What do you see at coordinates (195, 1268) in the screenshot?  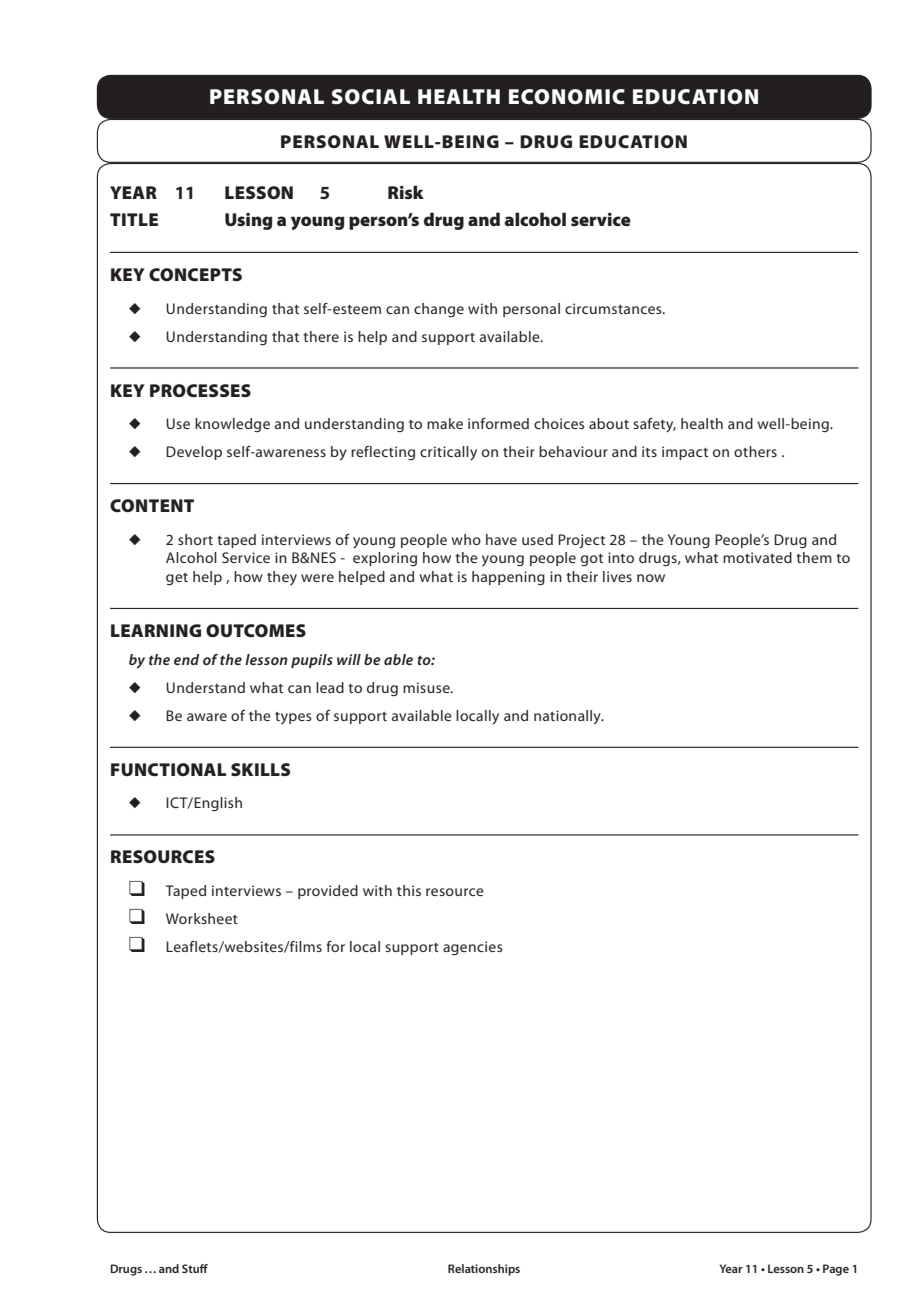 I see `Stuff` at bounding box center [195, 1268].
